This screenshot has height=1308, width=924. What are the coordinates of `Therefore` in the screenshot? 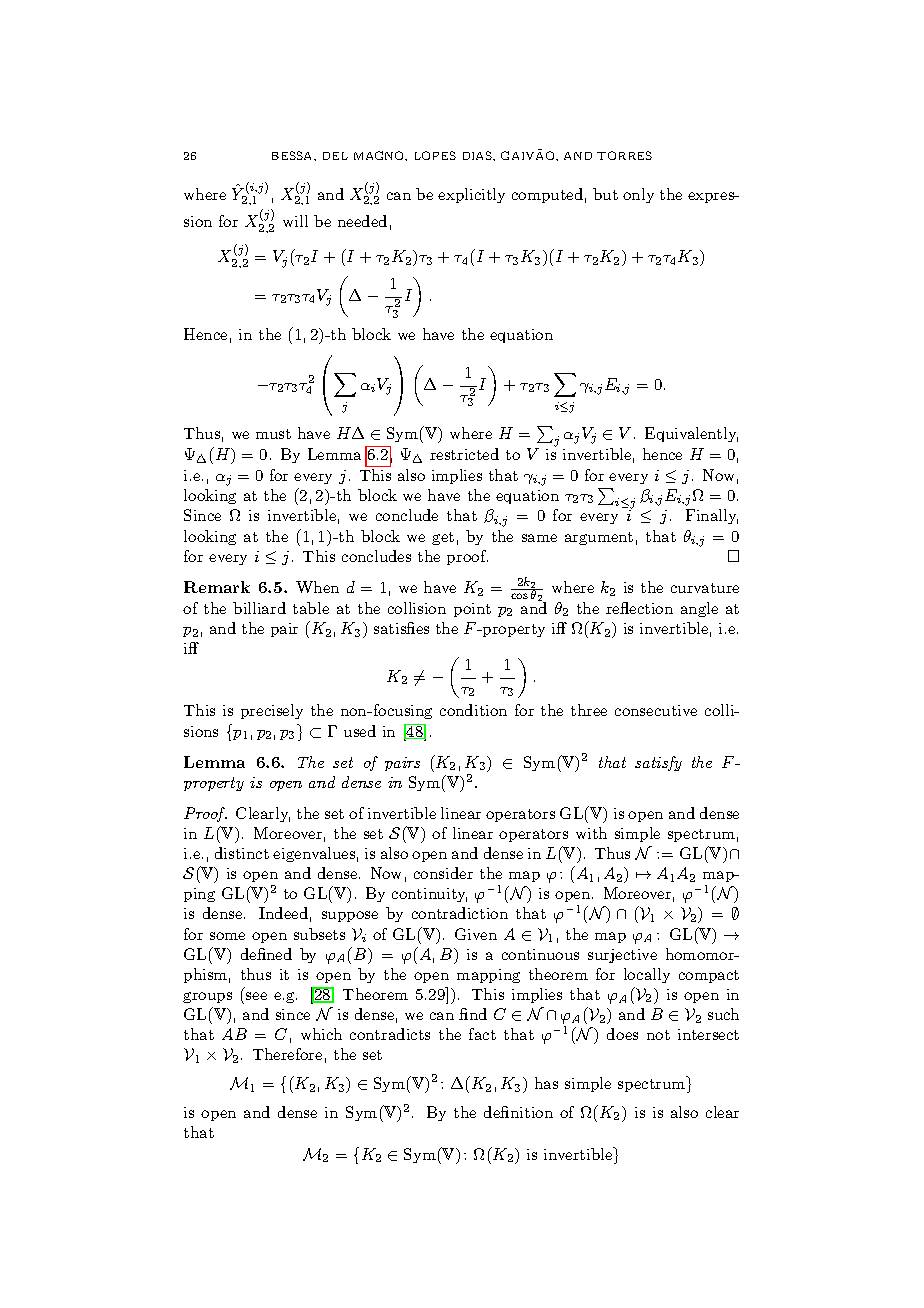 It's located at (287, 1054).
